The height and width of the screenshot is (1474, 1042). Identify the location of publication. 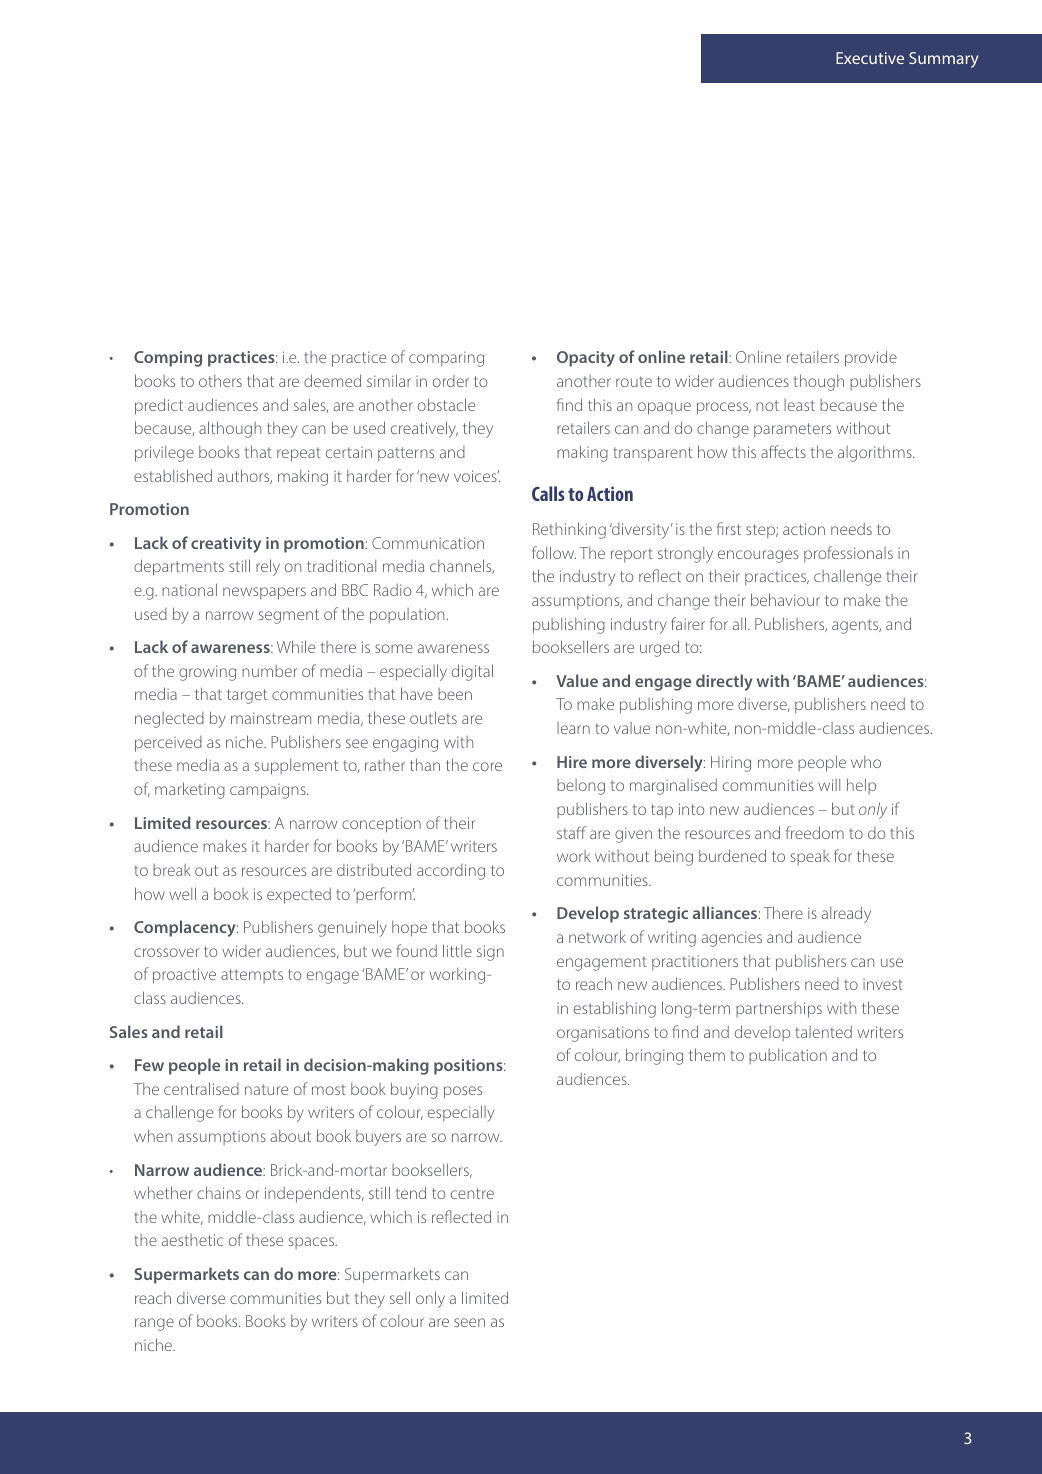
(788, 1056).
